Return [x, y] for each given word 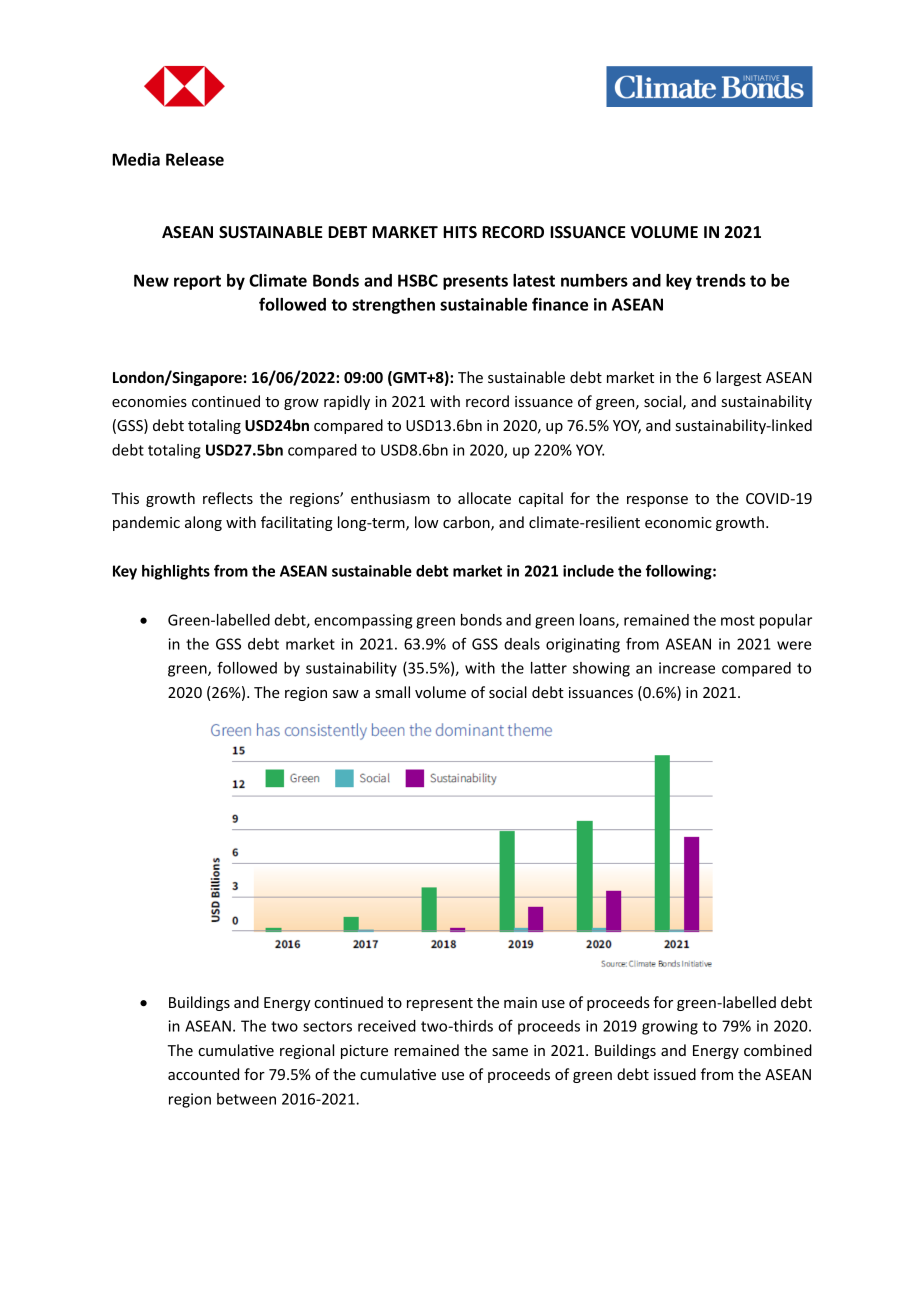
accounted [203, 1074]
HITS [460, 232]
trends [721, 280]
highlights [176, 572]
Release [195, 159]
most [738, 620]
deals [522, 644]
